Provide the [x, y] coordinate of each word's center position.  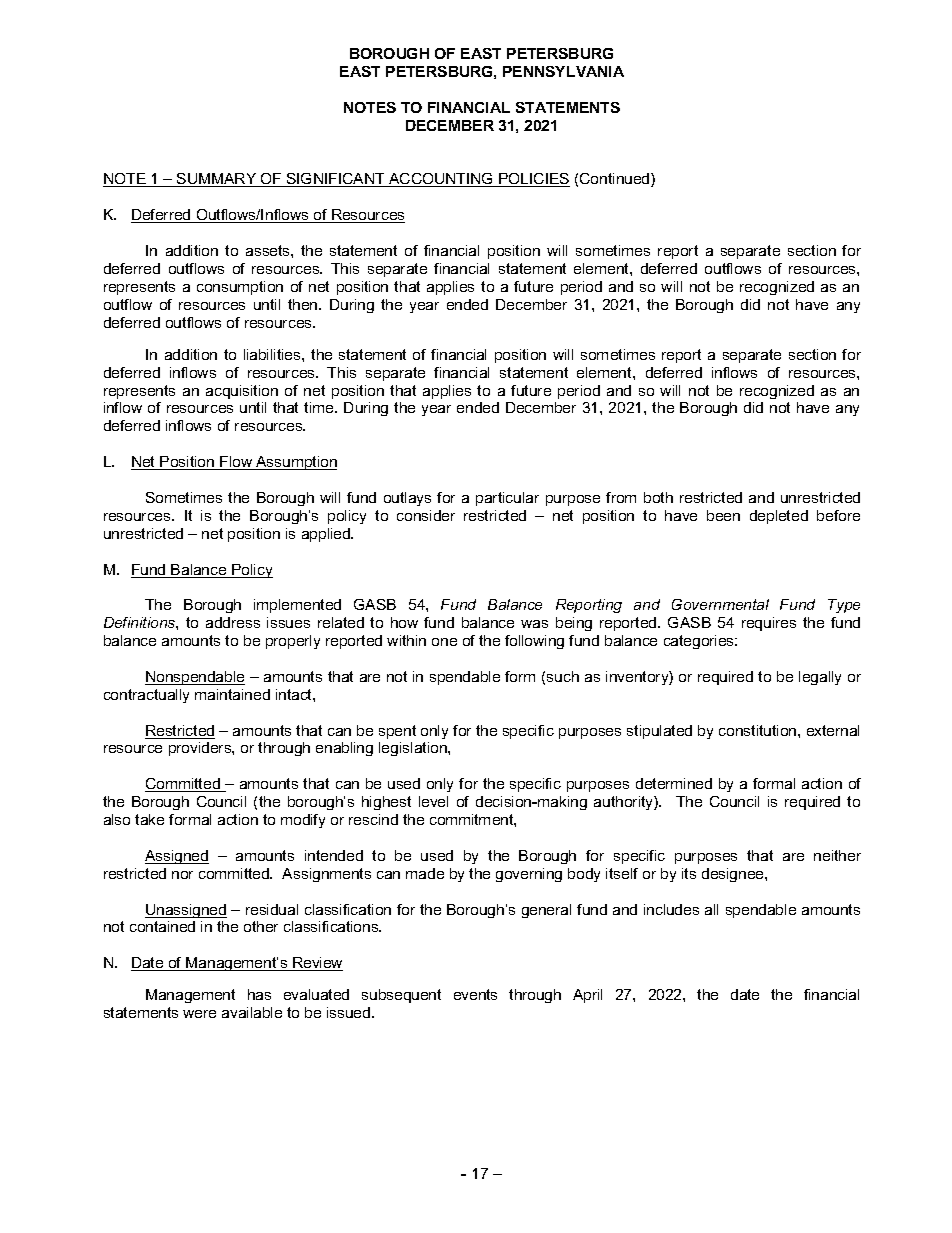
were [199, 1014]
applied [327, 535]
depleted [779, 517]
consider [426, 515]
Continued [616, 180]
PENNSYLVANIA [563, 71]
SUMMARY [217, 180]
